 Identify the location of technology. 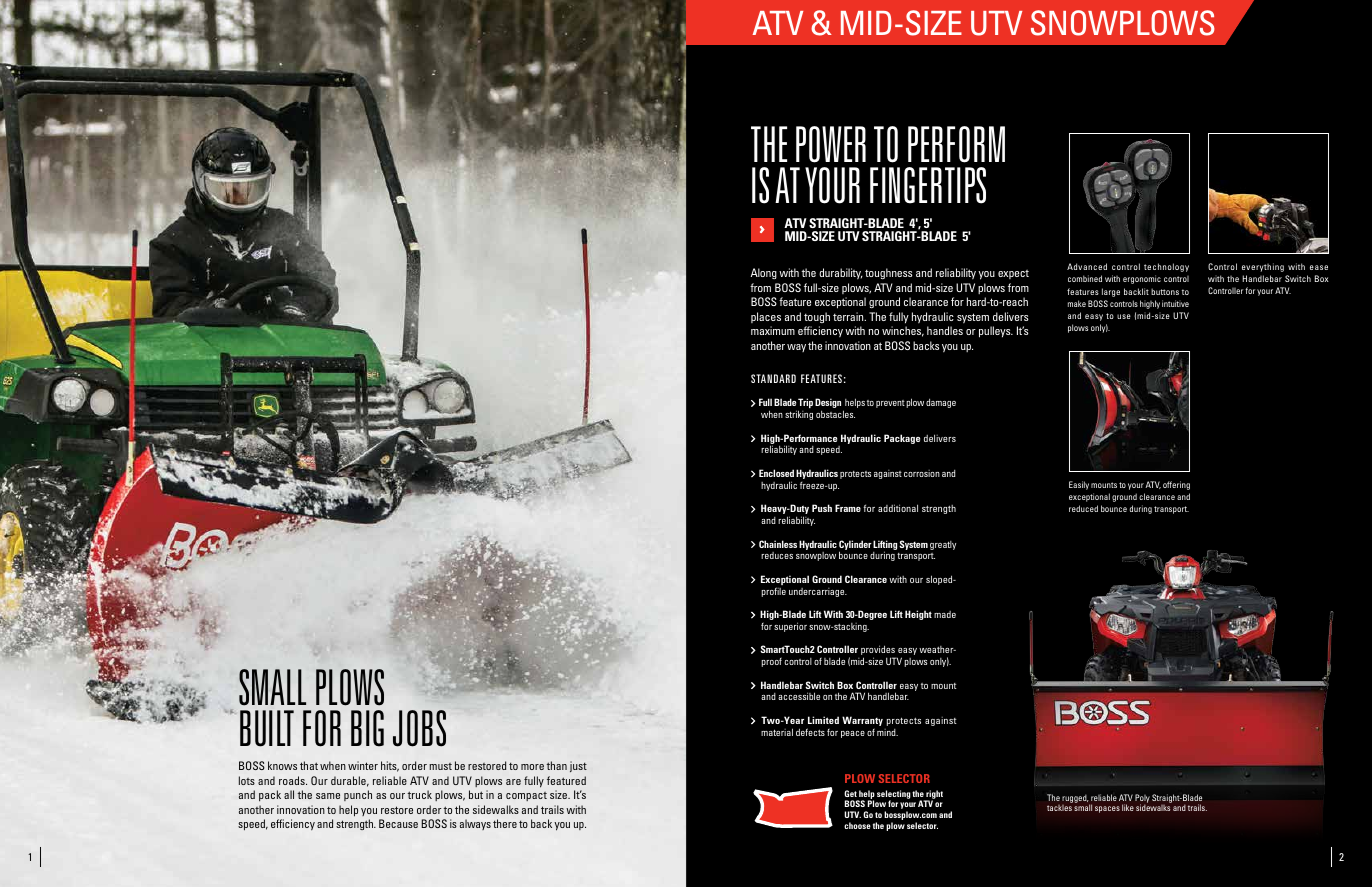
(1166, 267).
